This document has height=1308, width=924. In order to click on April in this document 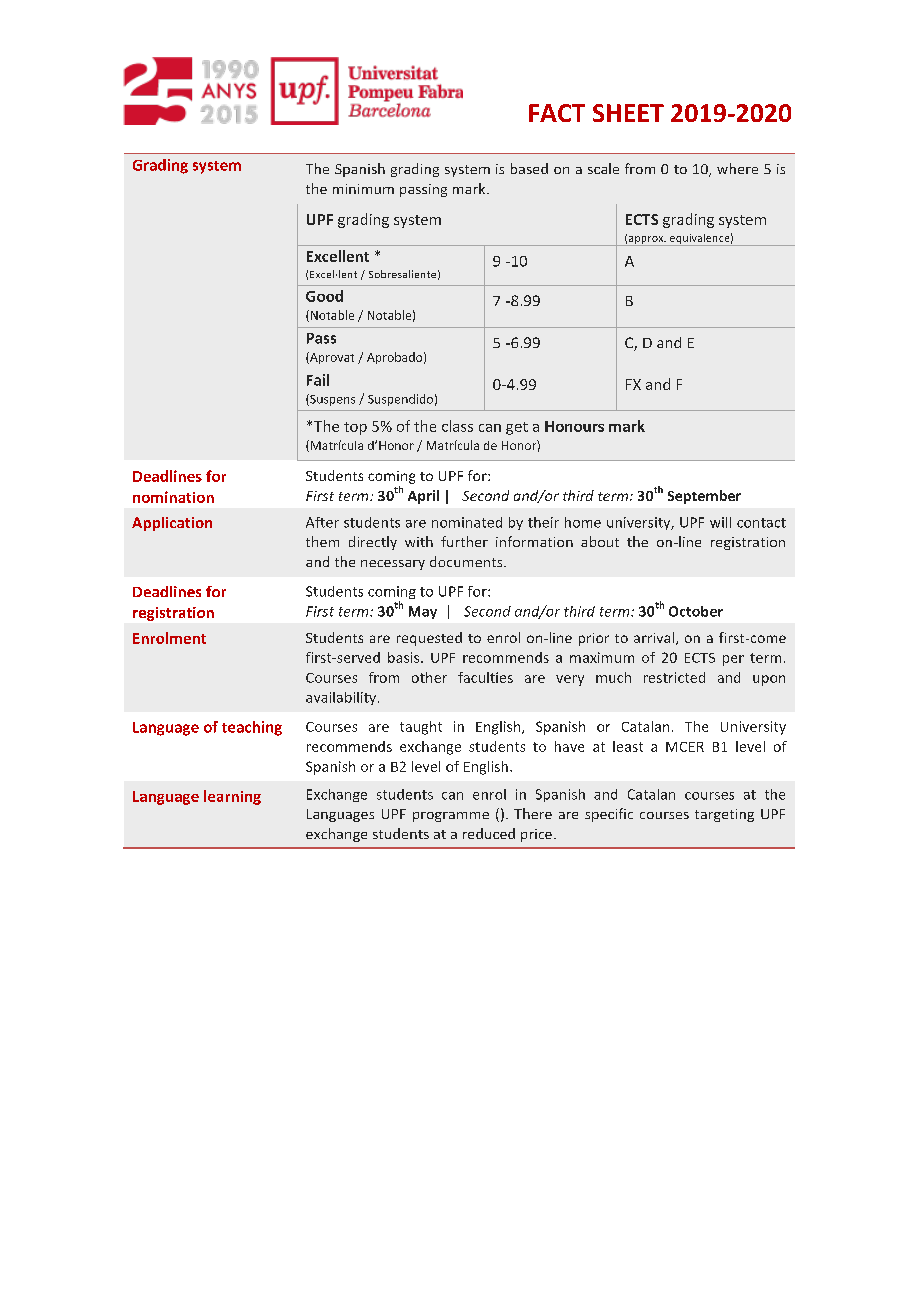, I will do `click(423, 497)`.
